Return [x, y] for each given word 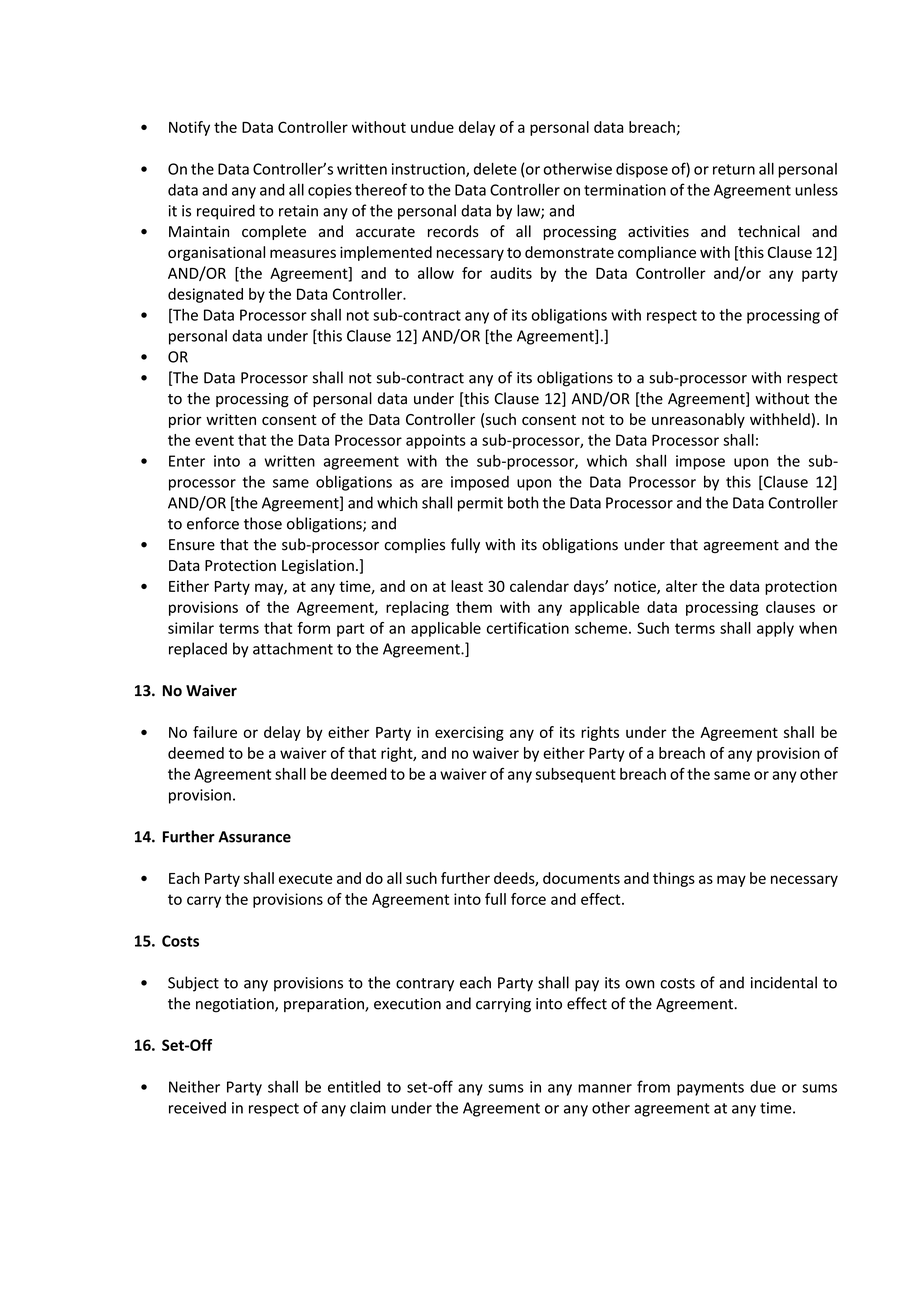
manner [605, 1088]
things [674, 879]
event [214, 440]
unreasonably [698, 420]
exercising [469, 733]
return [734, 169]
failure [215, 732]
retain [298, 211]
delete [495, 169]
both [523, 502]
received [197, 1107]
